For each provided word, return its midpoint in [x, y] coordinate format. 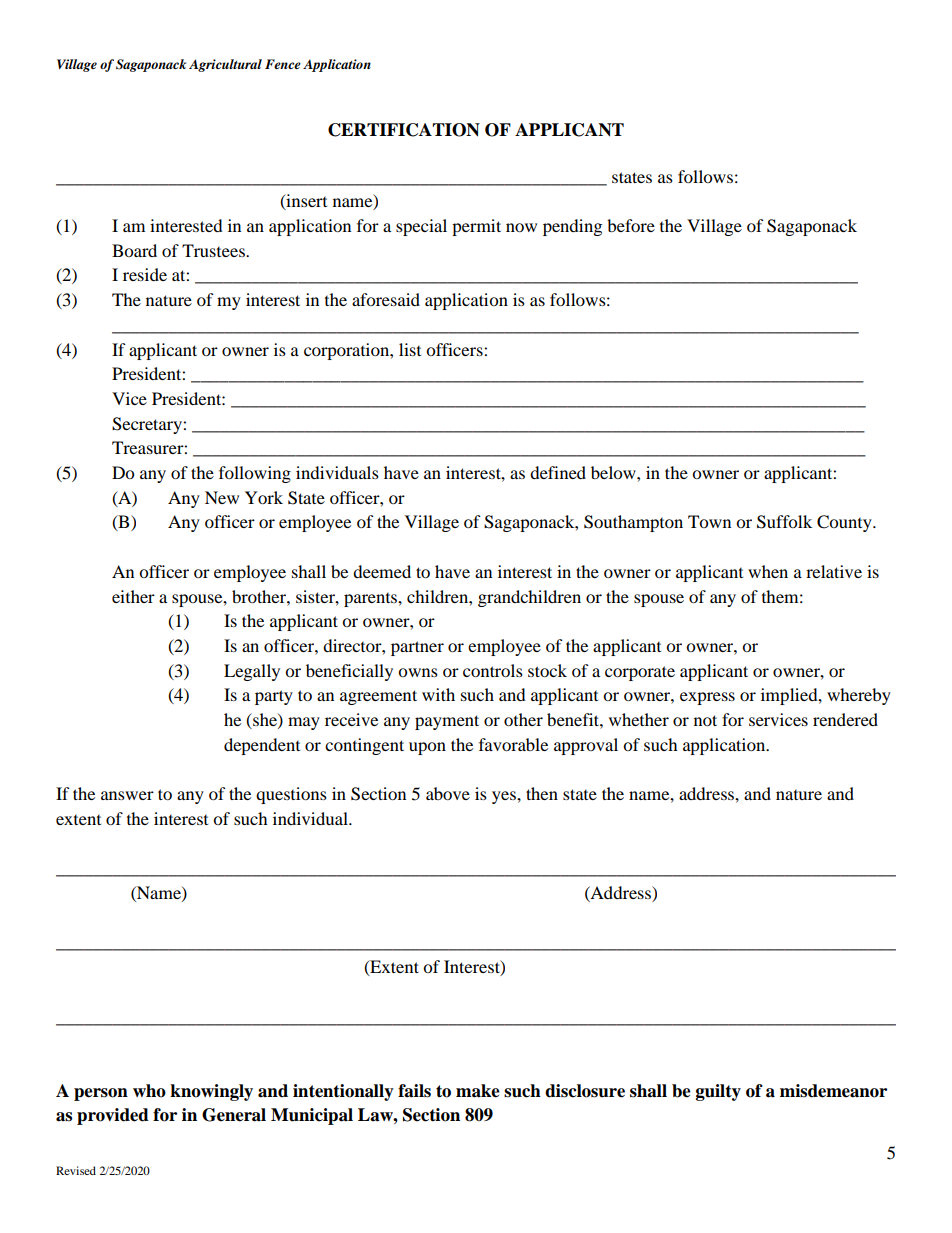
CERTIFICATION [404, 130]
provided [113, 1116]
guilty [718, 1092]
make [478, 1091]
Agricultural [225, 65]
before [631, 225]
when [768, 571]
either [133, 596]
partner [417, 648]
